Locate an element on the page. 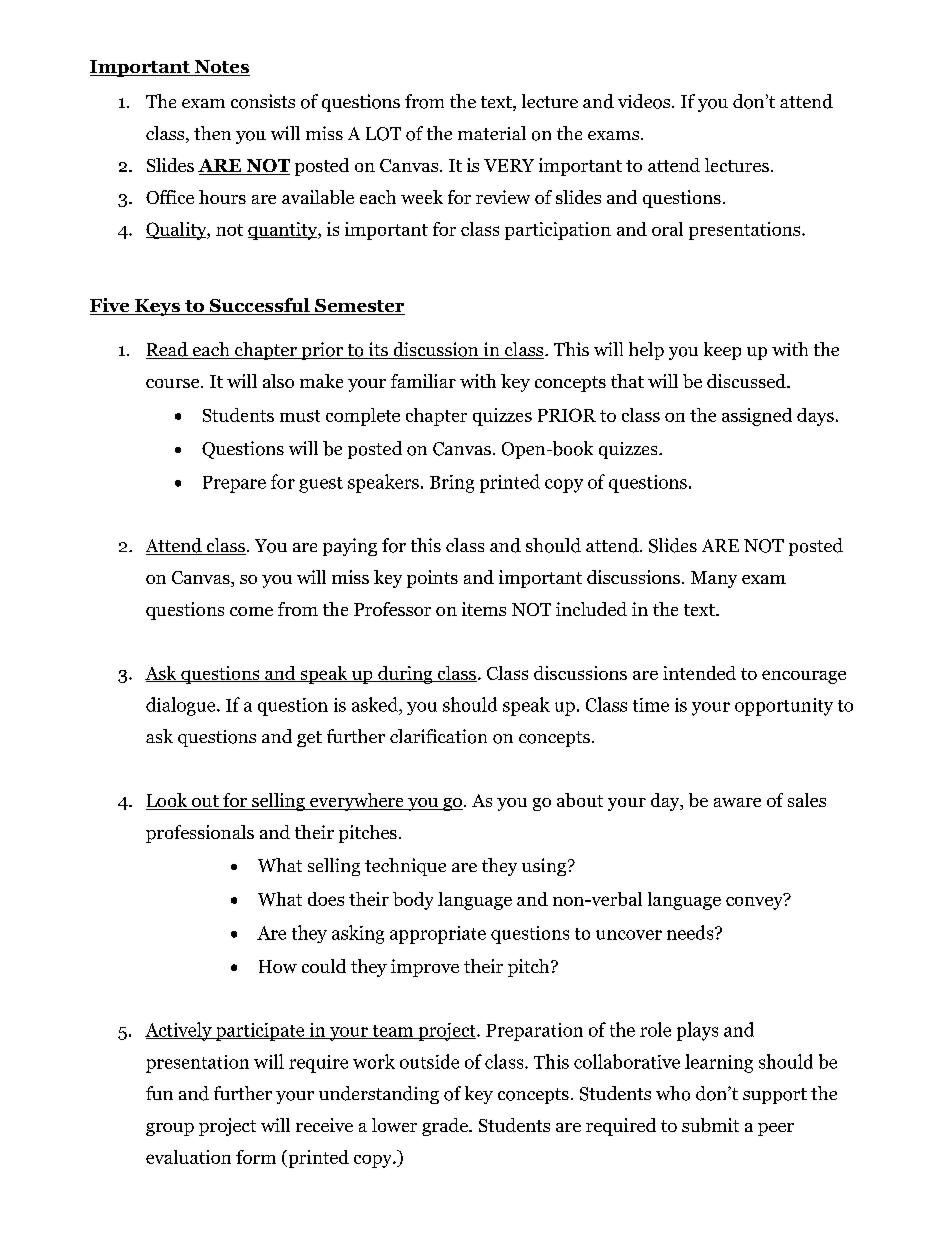 The width and height of the image is (952, 1233). Look is located at coordinates (168, 801).
